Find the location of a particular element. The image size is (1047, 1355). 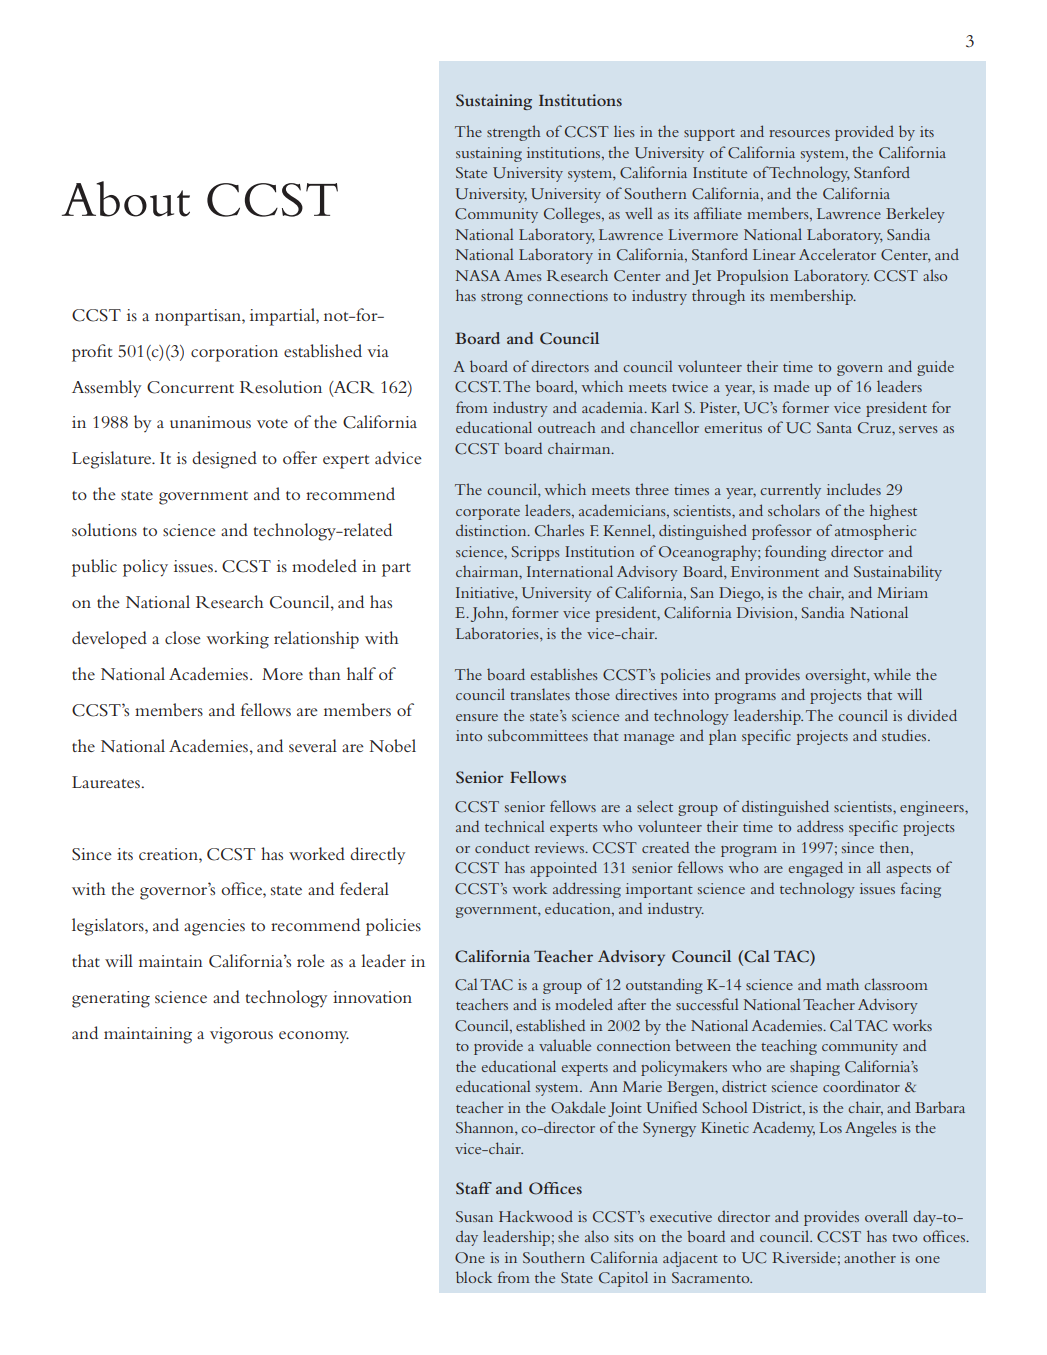

oversight is located at coordinates (836, 676).
